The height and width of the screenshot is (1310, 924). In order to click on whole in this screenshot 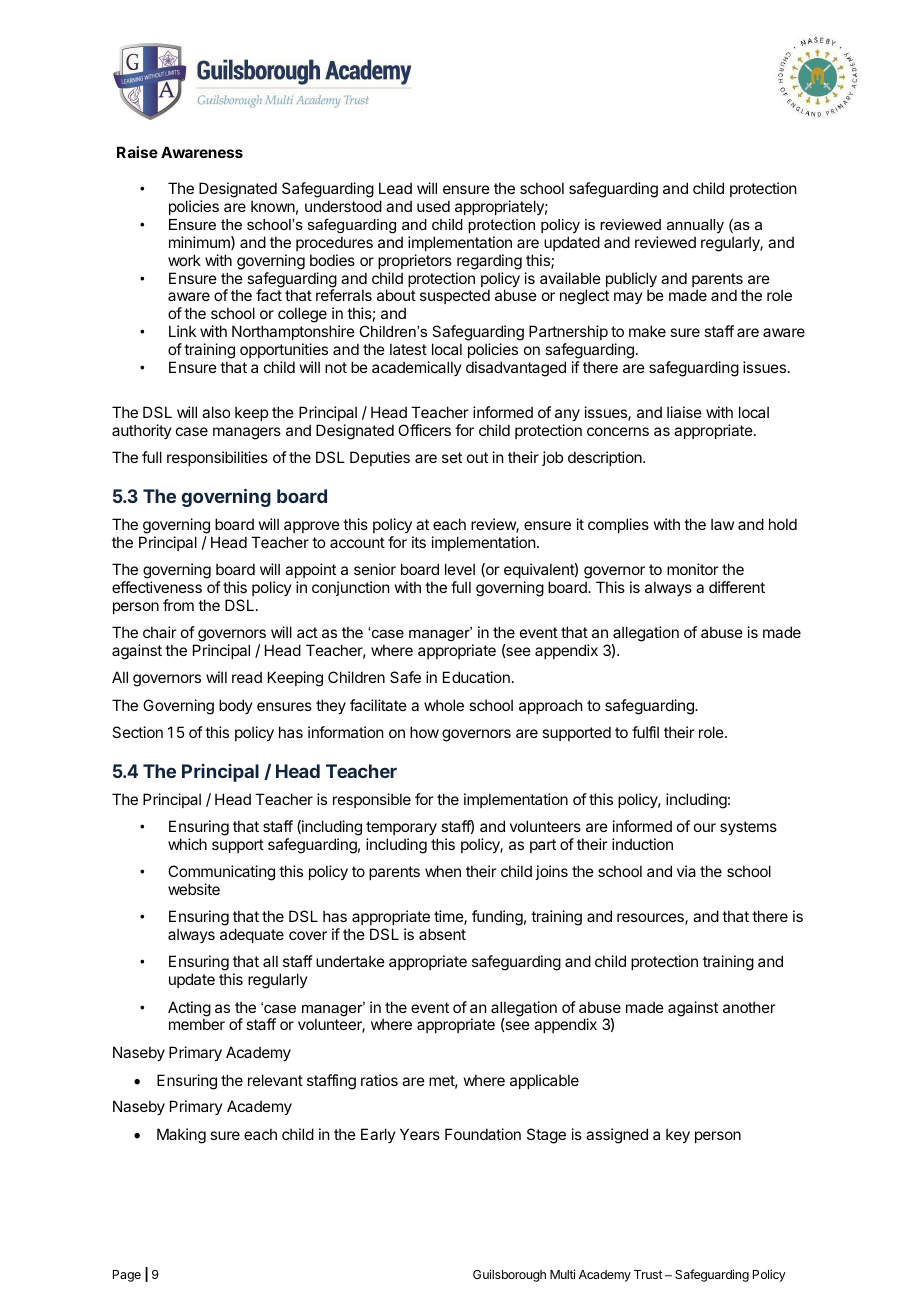, I will do `click(444, 705)`.
